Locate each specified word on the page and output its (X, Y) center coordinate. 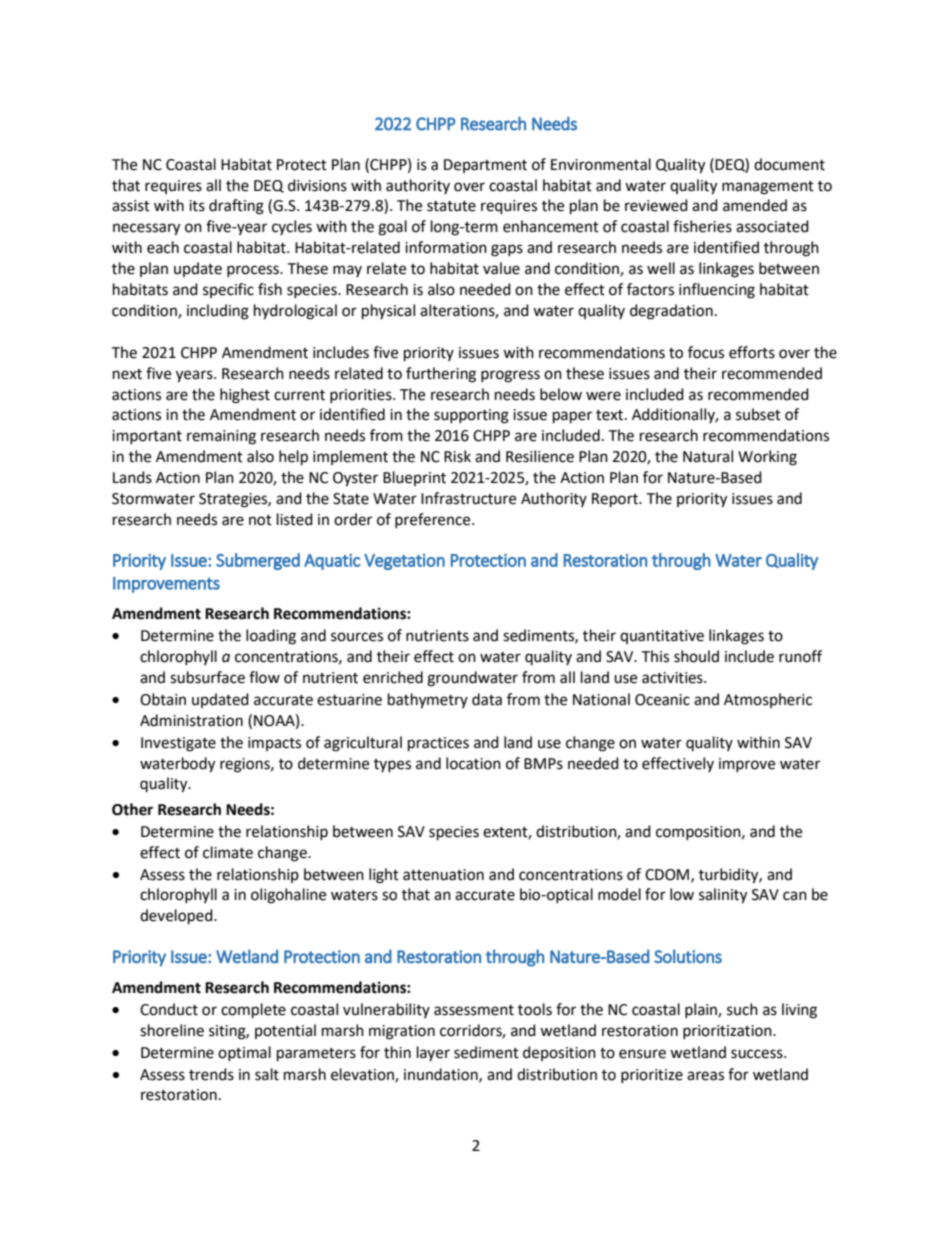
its (197, 206)
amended (755, 205)
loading (271, 637)
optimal (244, 1053)
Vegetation (404, 562)
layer (433, 1053)
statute (451, 206)
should (696, 656)
